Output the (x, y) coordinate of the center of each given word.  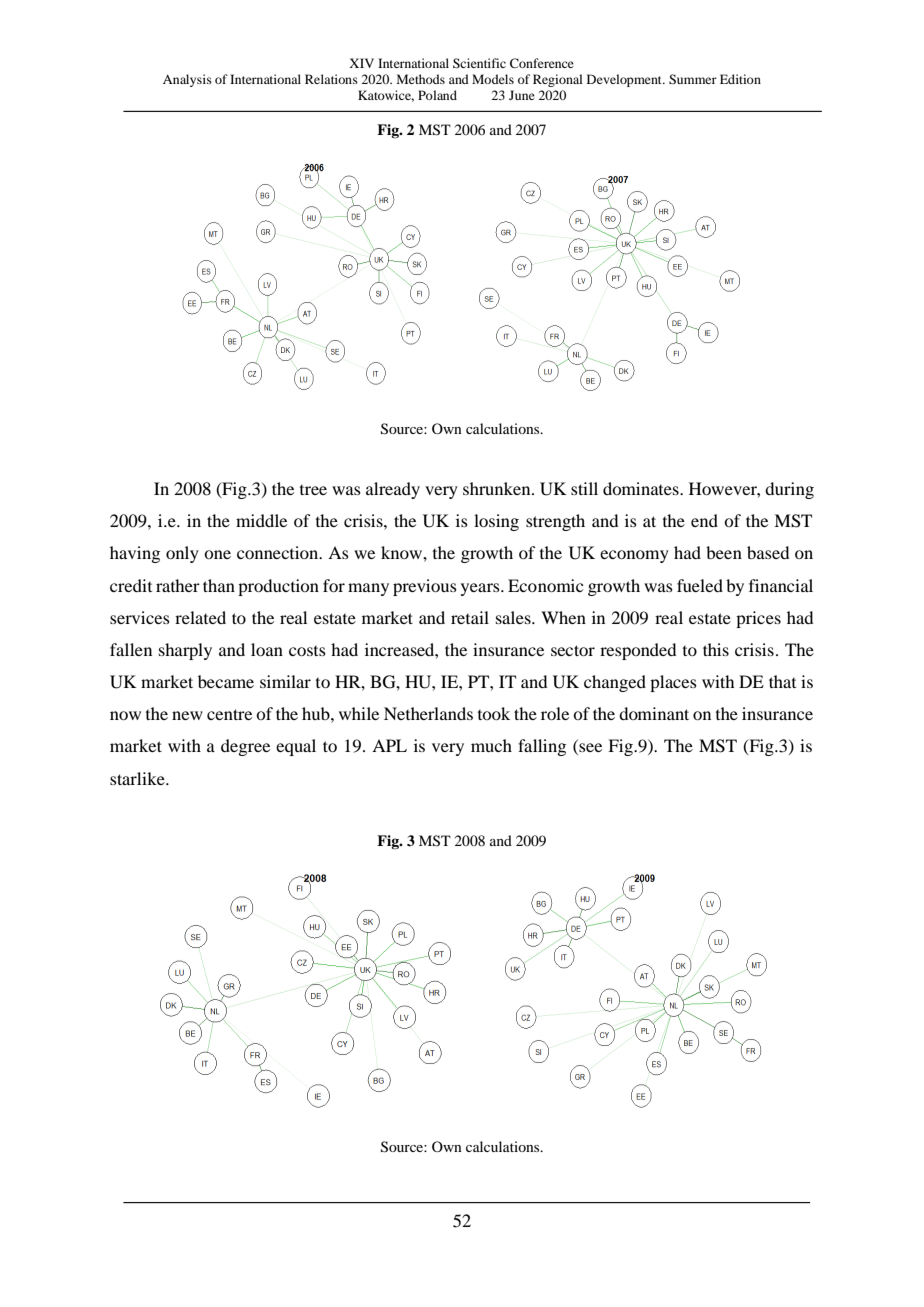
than (219, 585)
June (522, 95)
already (393, 490)
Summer (693, 79)
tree (313, 490)
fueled (700, 585)
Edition (740, 79)
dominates (642, 488)
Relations (331, 79)
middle (261, 520)
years (481, 589)
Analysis (187, 80)
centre (229, 714)
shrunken (498, 488)
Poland (437, 95)
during (789, 490)
